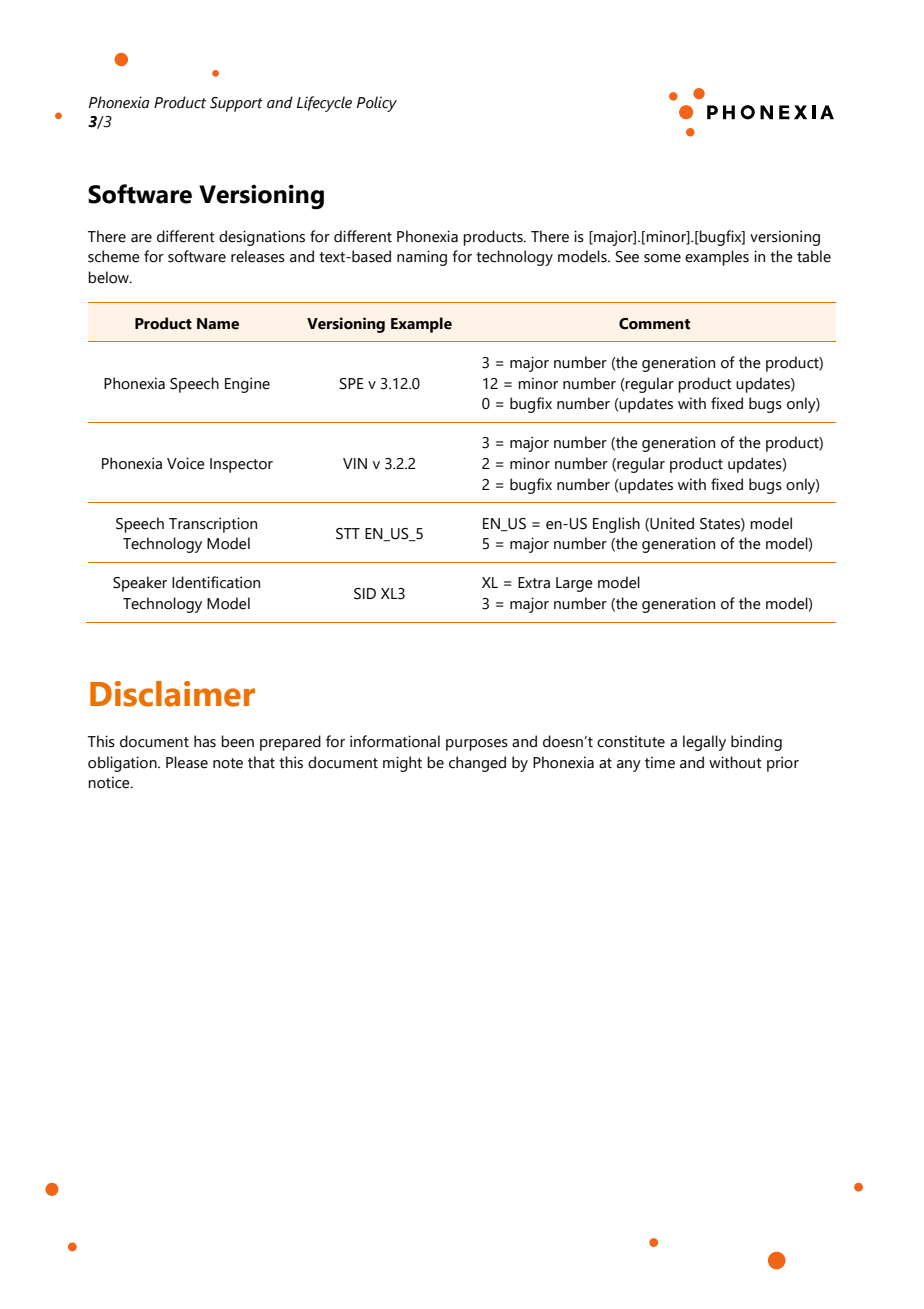  Describe the element at coordinates (377, 104) in the screenshot. I see `Policy` at that location.
